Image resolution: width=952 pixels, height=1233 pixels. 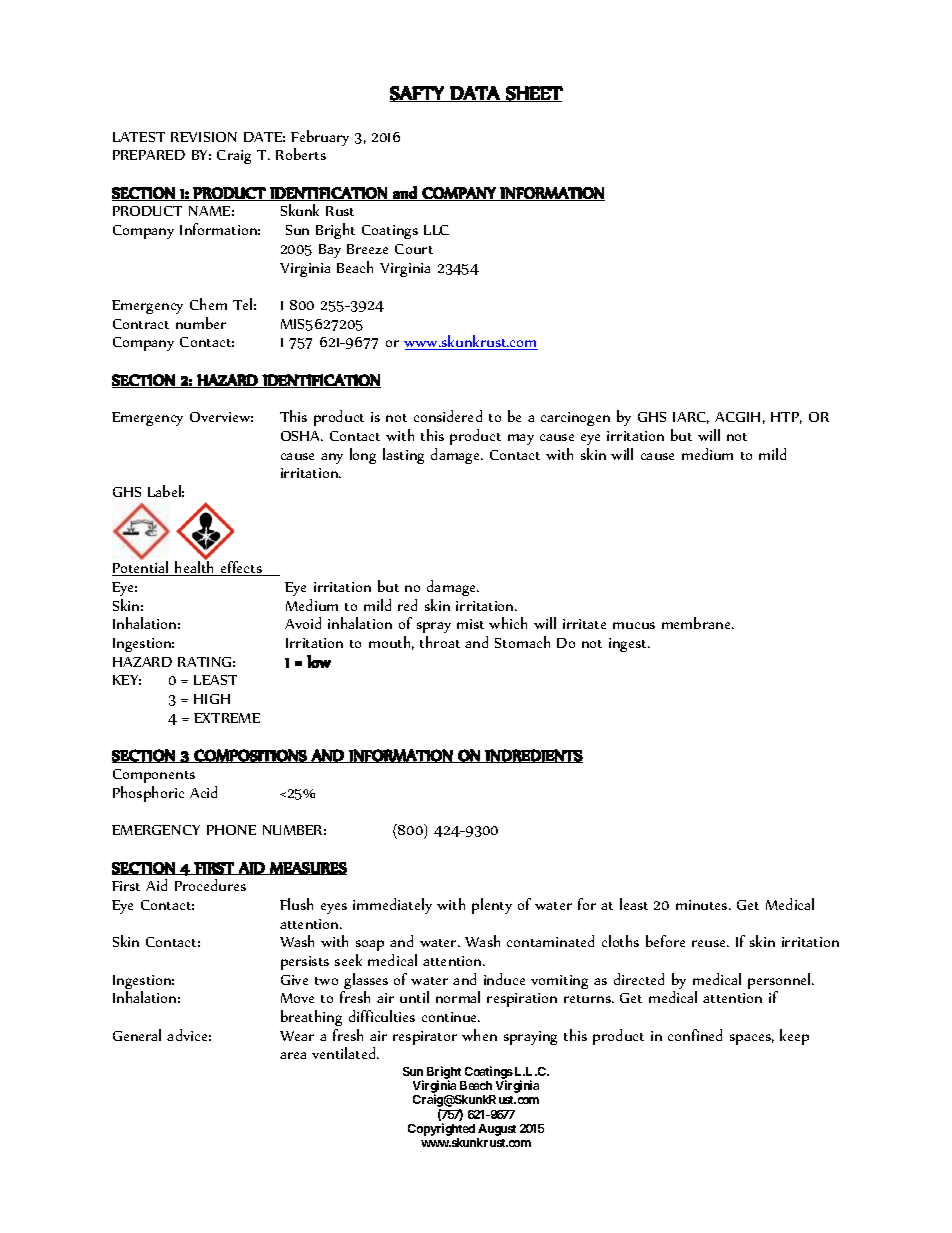 What do you see at coordinates (293, 1055) in the document?
I see `area` at bounding box center [293, 1055].
